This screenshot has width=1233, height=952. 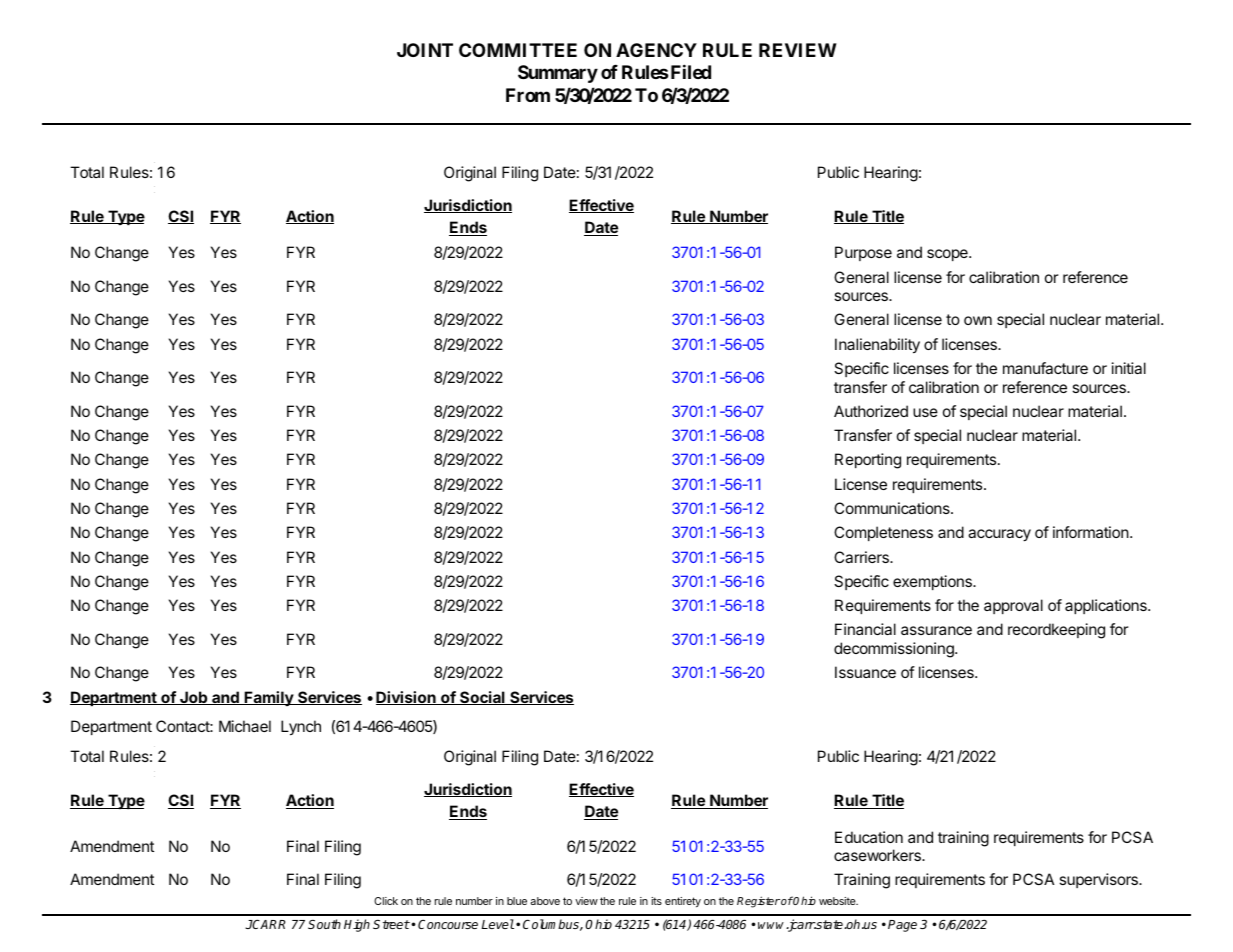 I want to click on Reporting, so click(x=868, y=461).
